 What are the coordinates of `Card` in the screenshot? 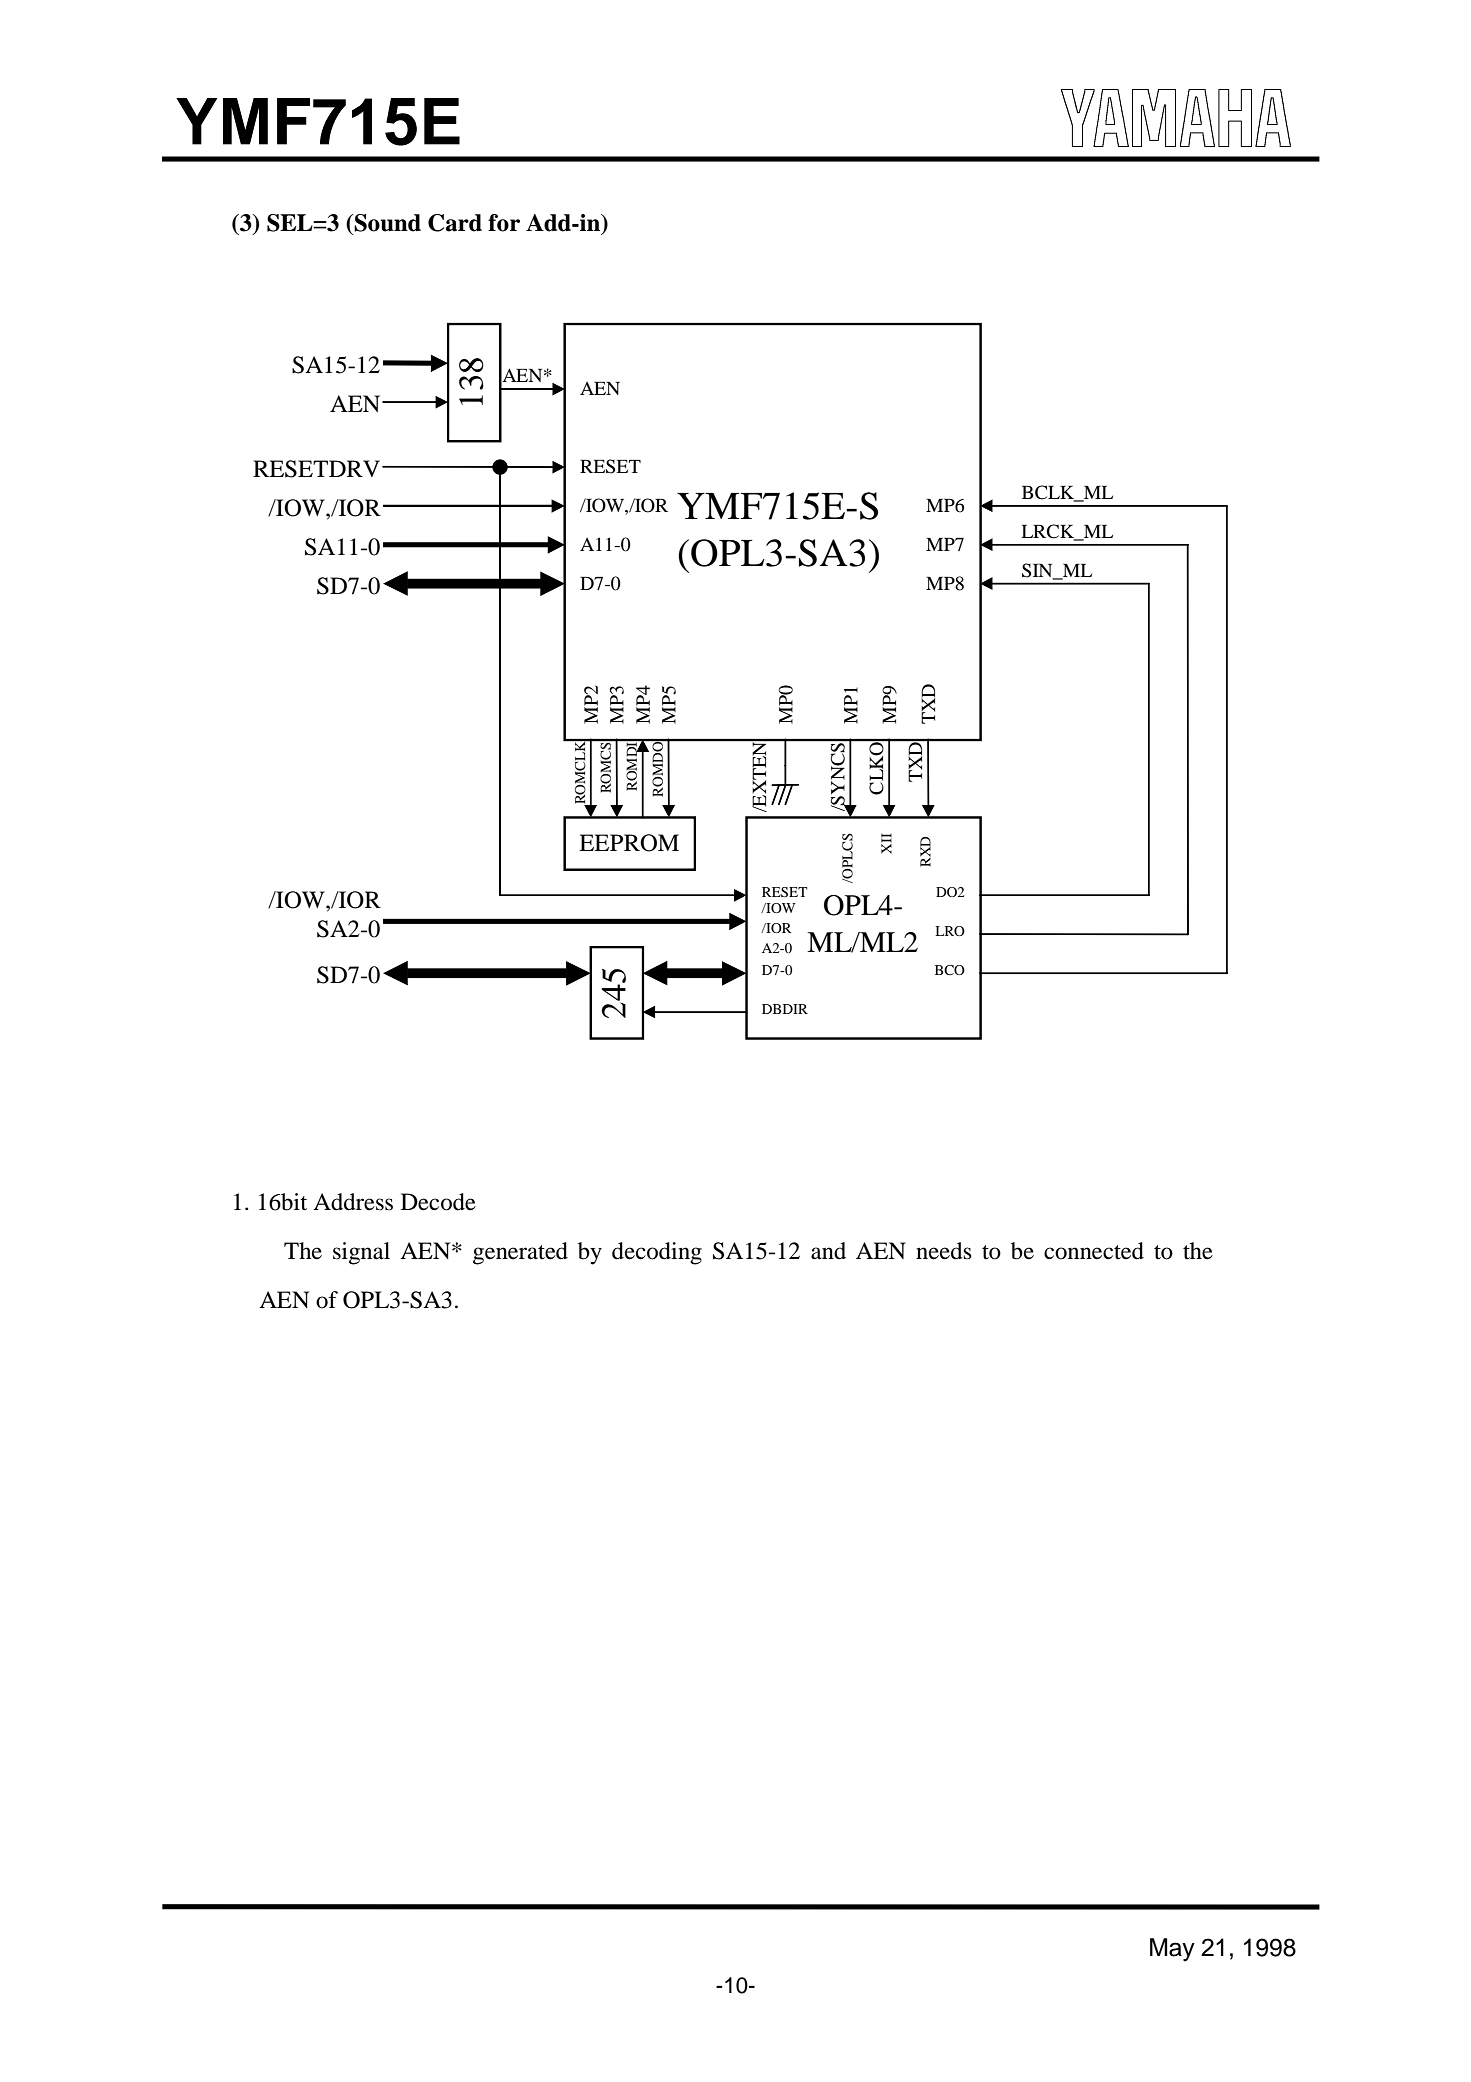 It's located at (455, 223).
